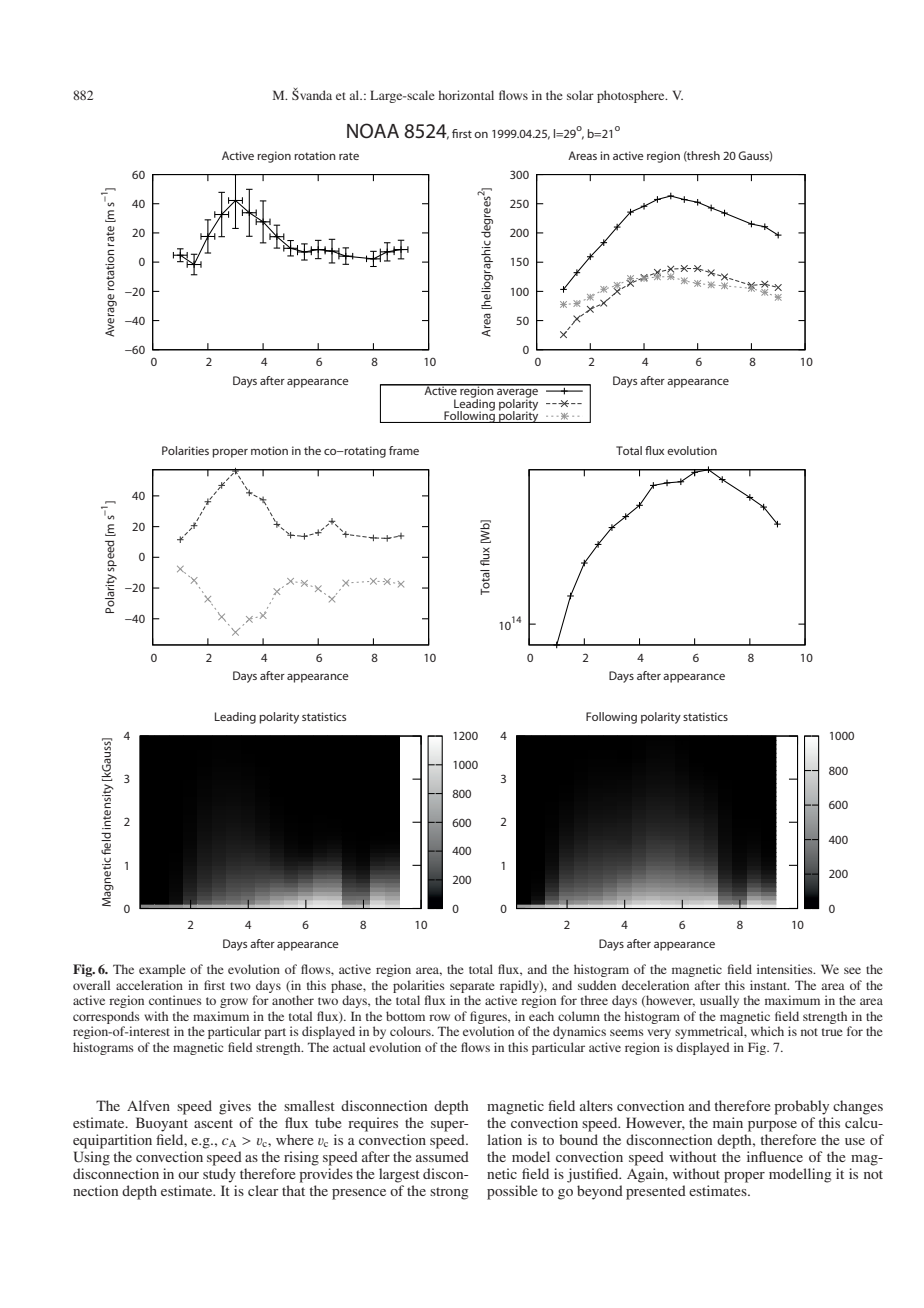  Describe the element at coordinates (466, 95) in the screenshot. I see `horizontal` at that location.
